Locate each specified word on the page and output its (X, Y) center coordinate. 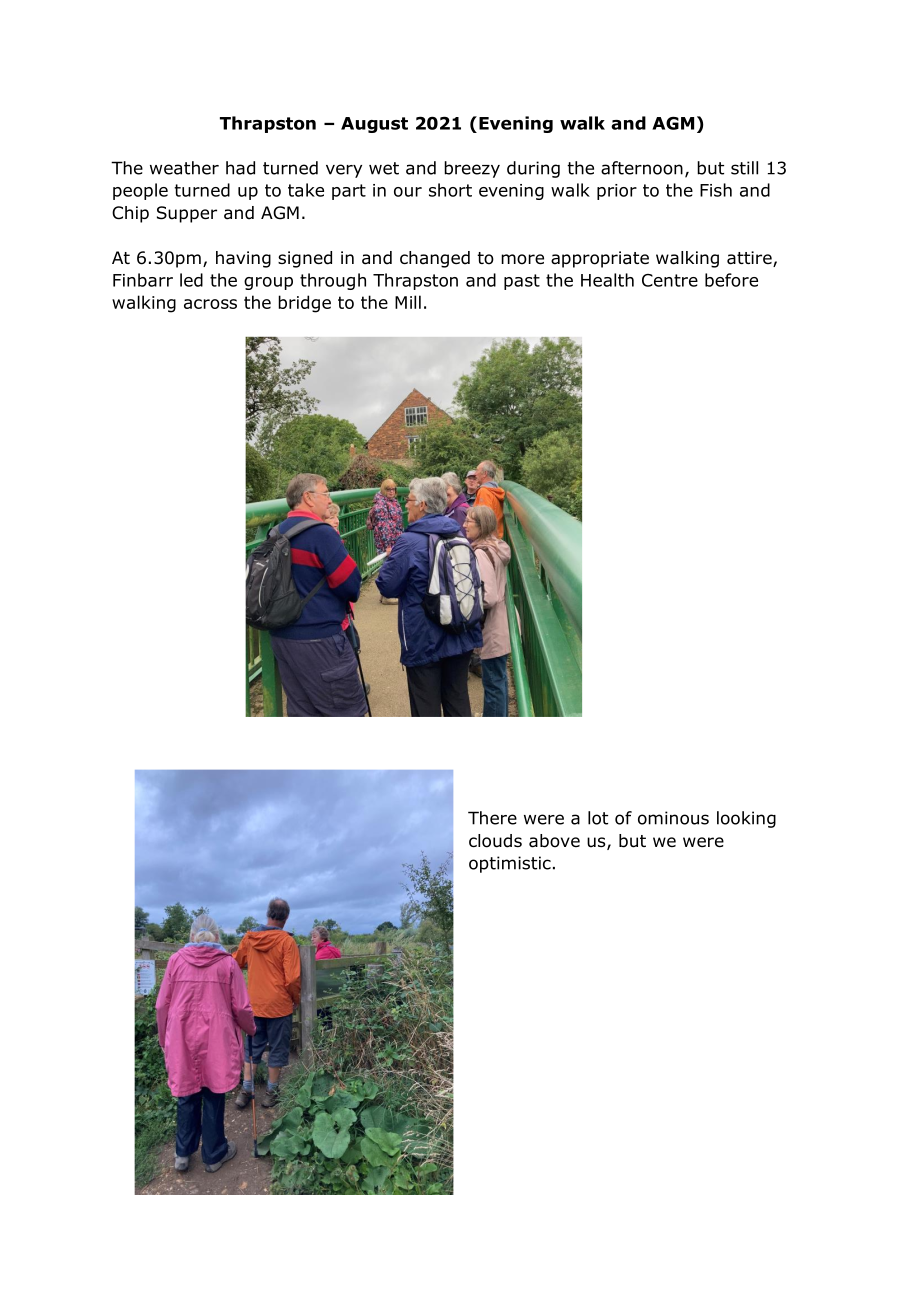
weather (184, 168)
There (492, 818)
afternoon (642, 168)
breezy (472, 169)
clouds (495, 841)
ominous (673, 818)
